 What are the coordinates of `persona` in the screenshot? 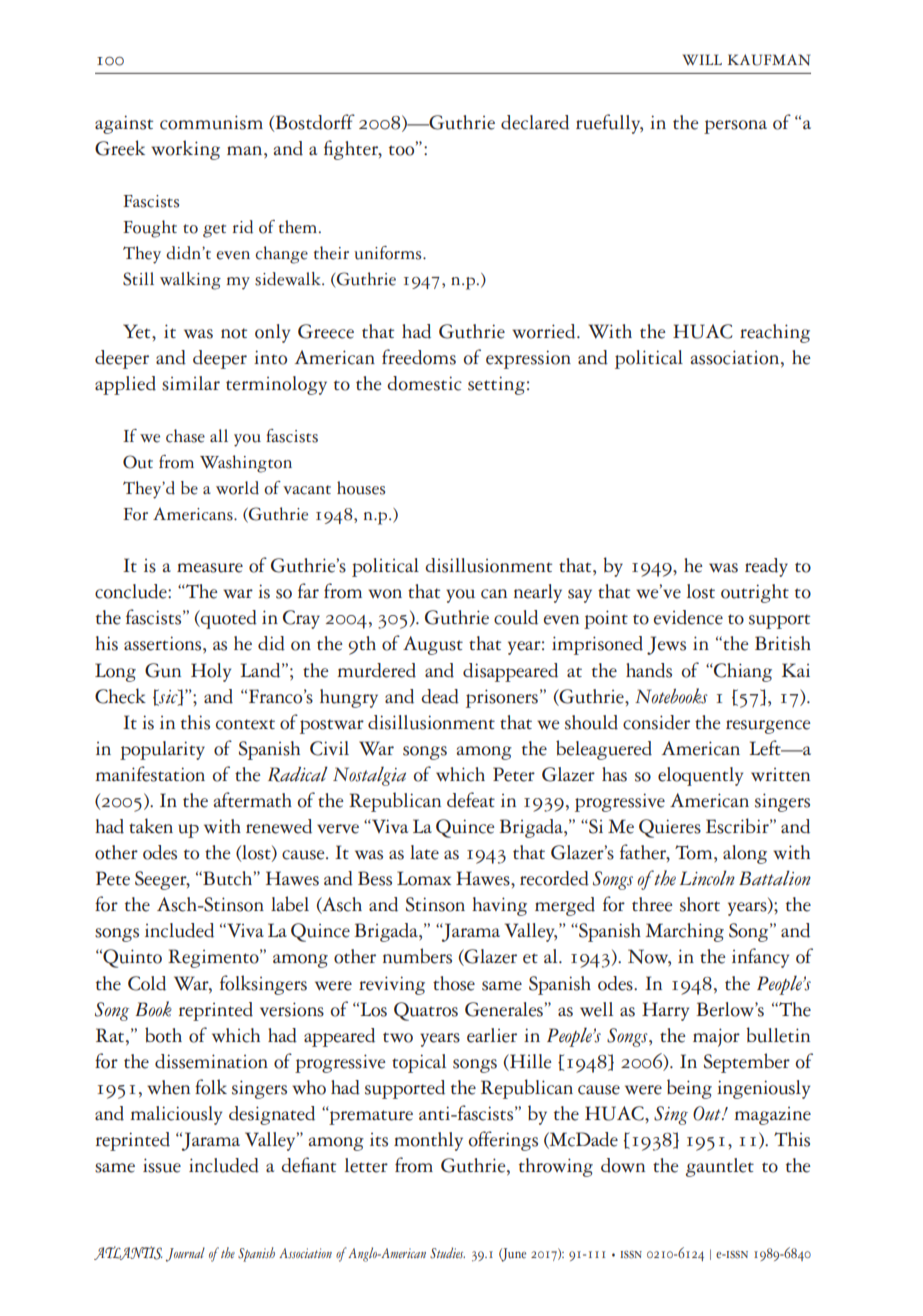 It's located at (735, 127).
